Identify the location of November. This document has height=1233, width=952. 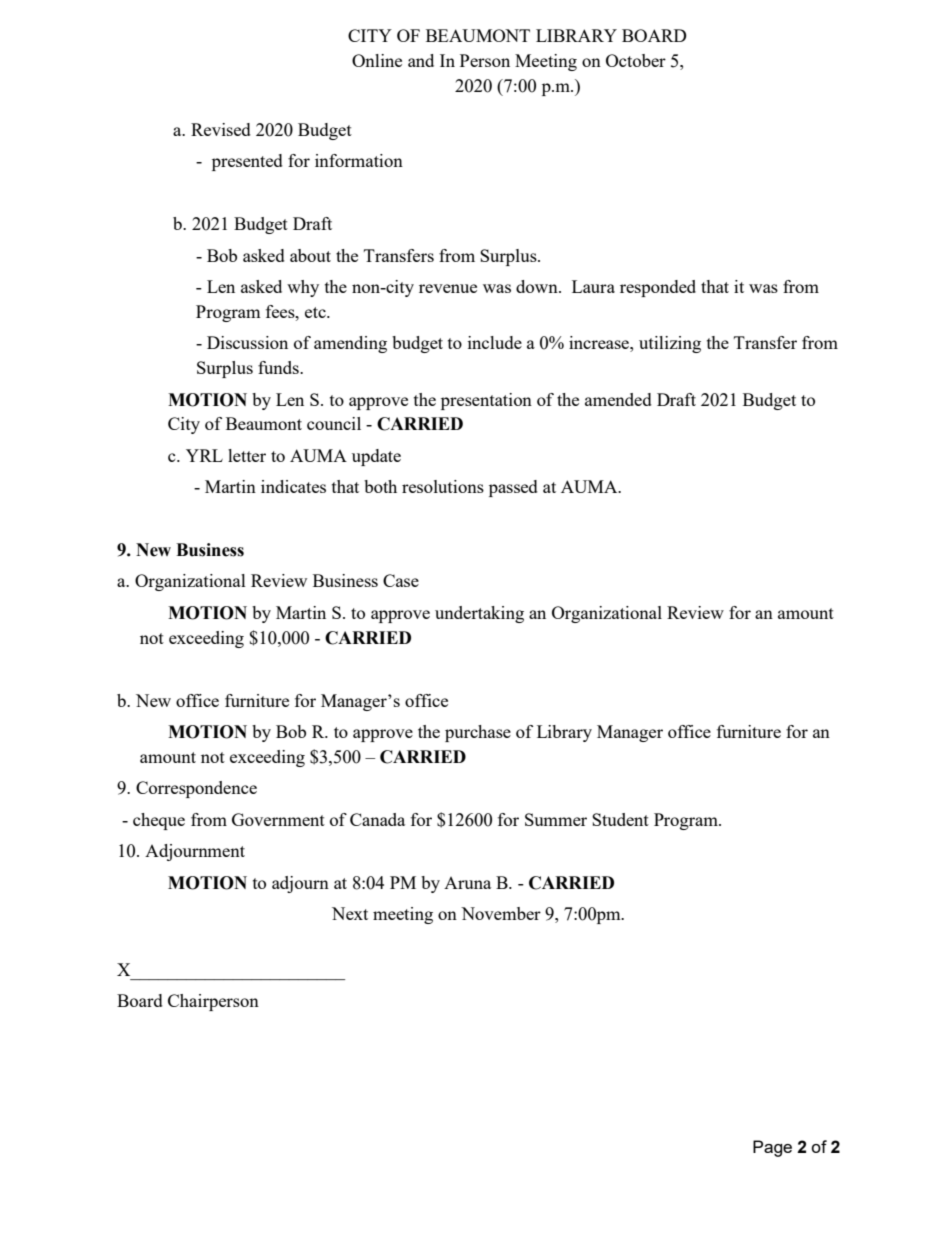
(501, 913).
